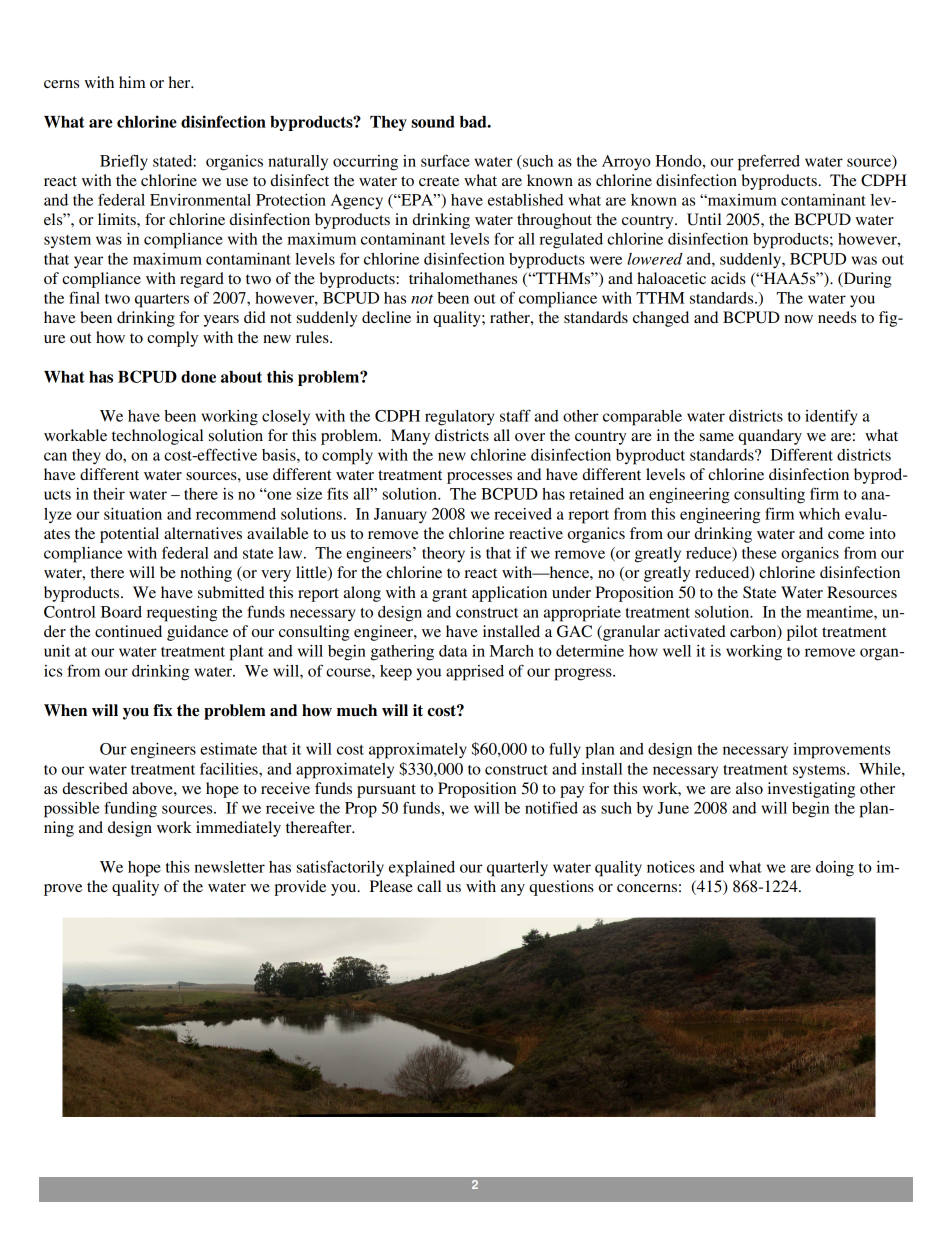 This page has width=952, height=1233. What do you see at coordinates (769, 162) in the page?
I see `preferred` at bounding box center [769, 162].
